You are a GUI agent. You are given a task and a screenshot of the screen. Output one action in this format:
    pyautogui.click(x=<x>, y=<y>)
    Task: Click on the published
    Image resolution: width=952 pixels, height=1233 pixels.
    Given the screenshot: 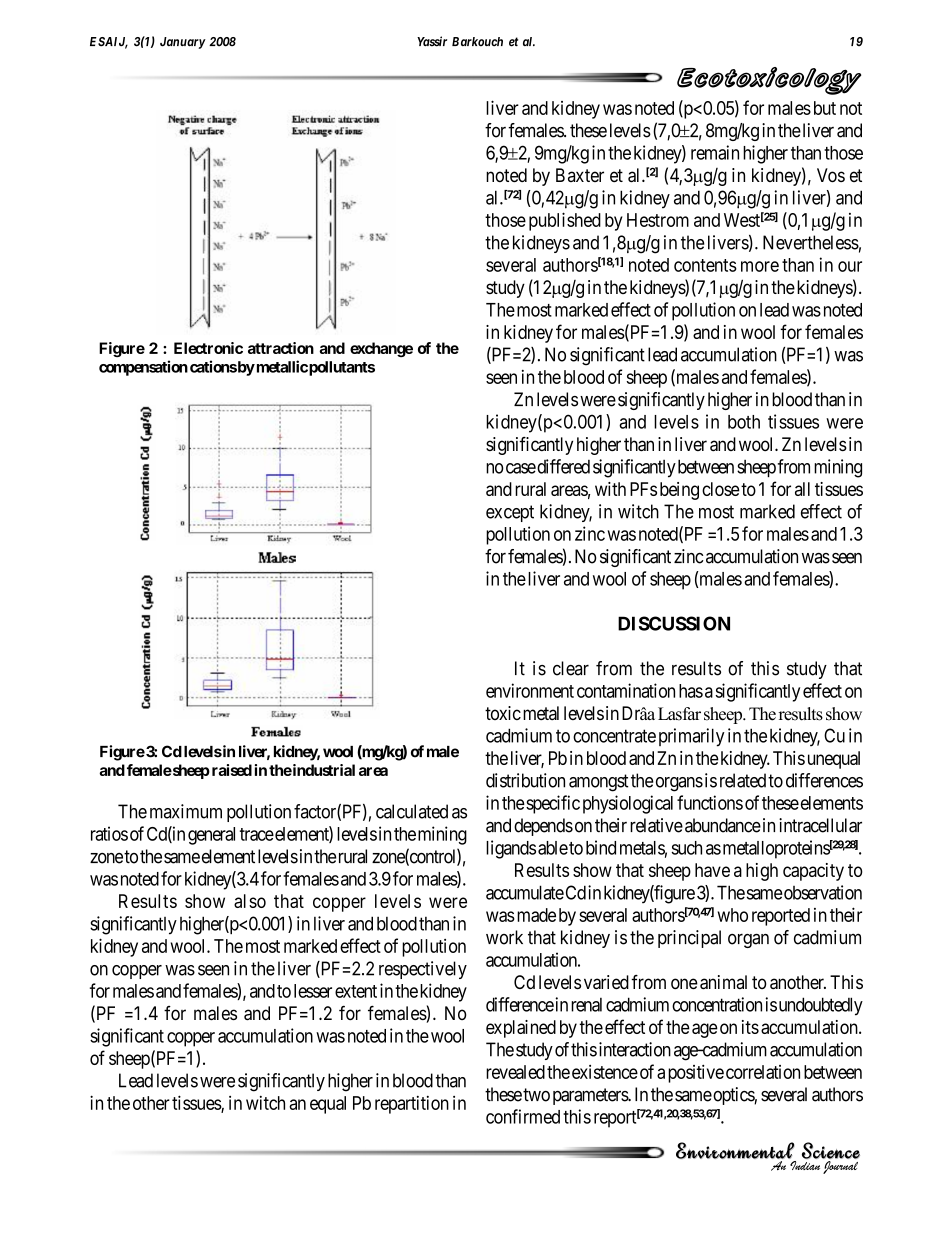 What is the action you would take?
    pyautogui.click(x=565, y=221)
